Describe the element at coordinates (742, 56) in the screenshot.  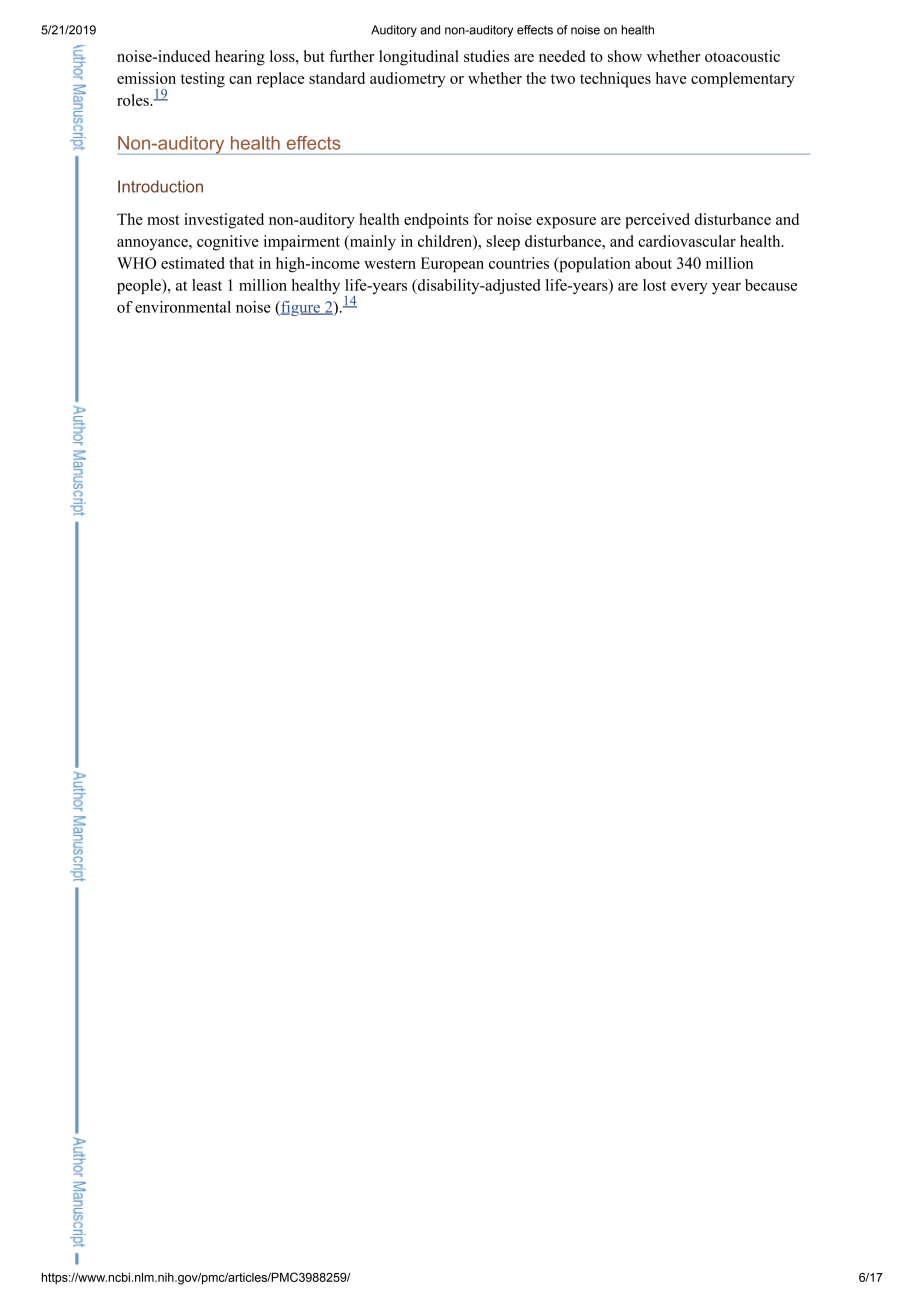
I see `otoacoustic` at that location.
